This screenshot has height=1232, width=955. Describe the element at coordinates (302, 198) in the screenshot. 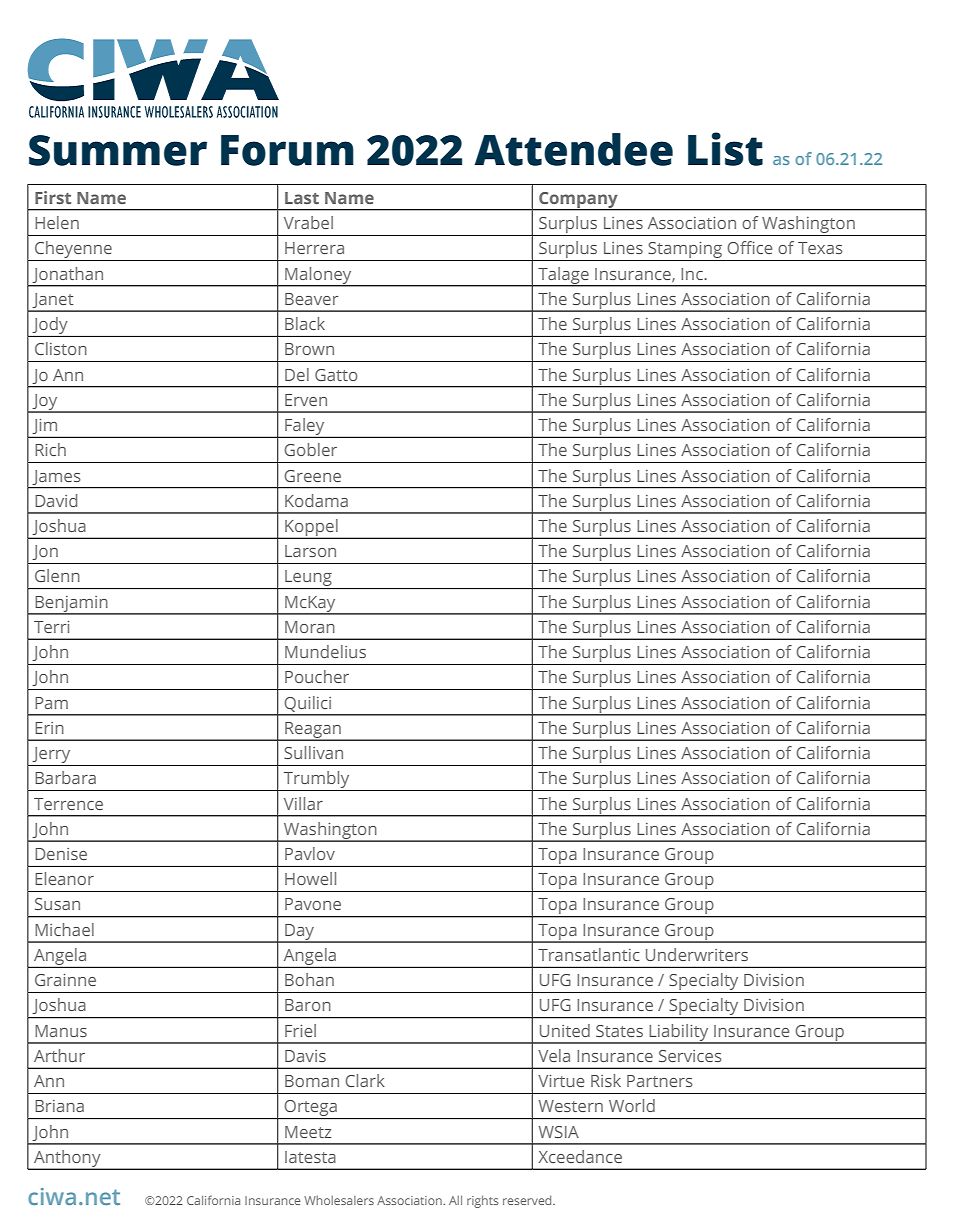

I see `Last` at that location.
